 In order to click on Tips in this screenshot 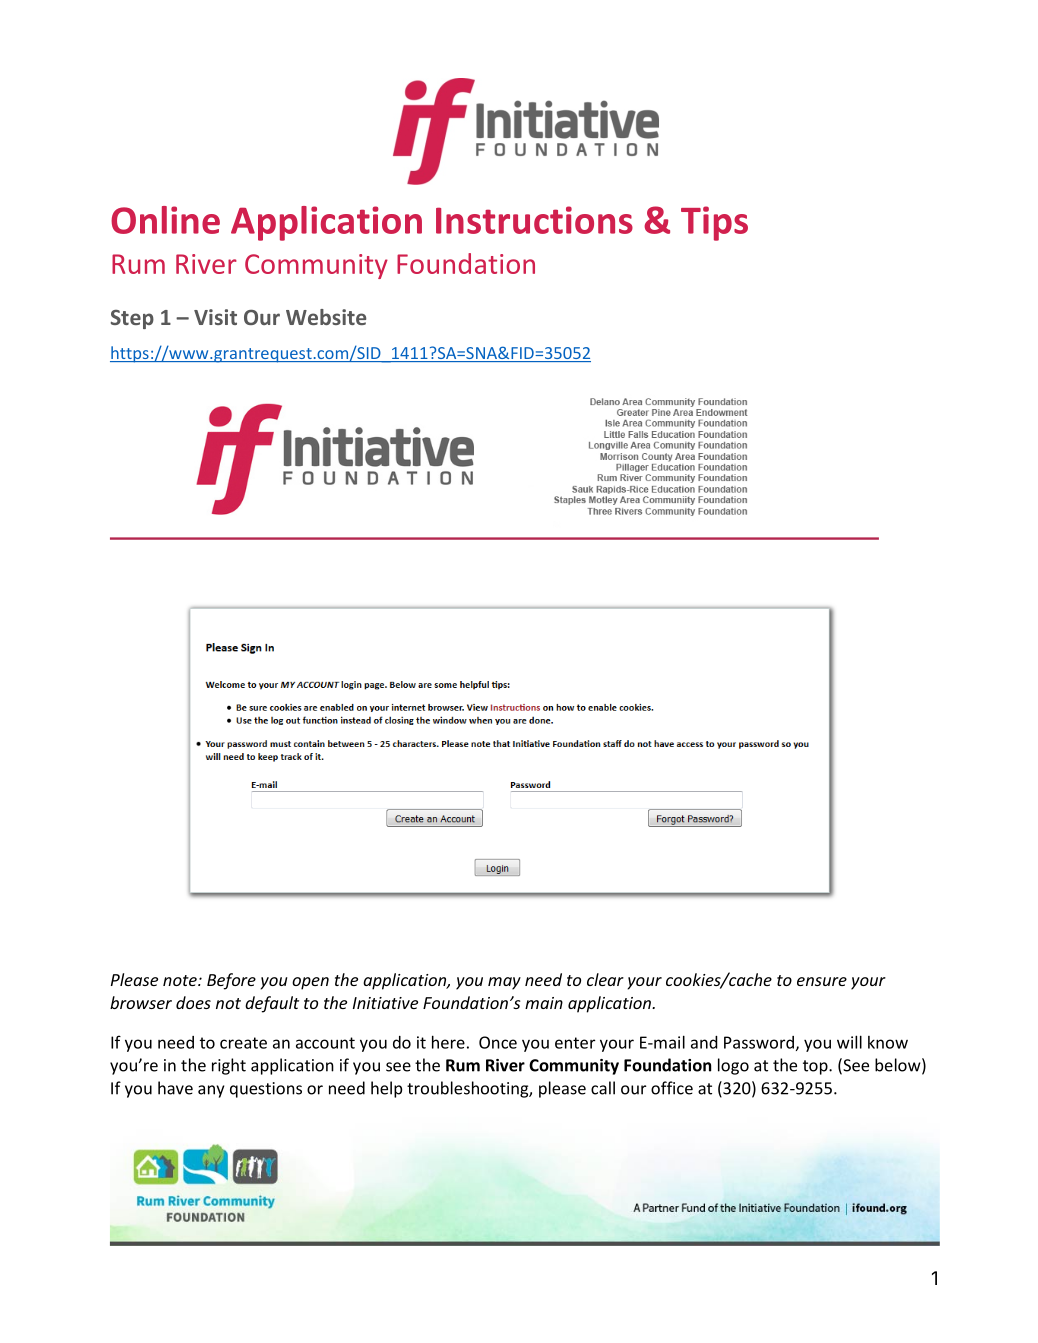, I will do `click(714, 223)`.
